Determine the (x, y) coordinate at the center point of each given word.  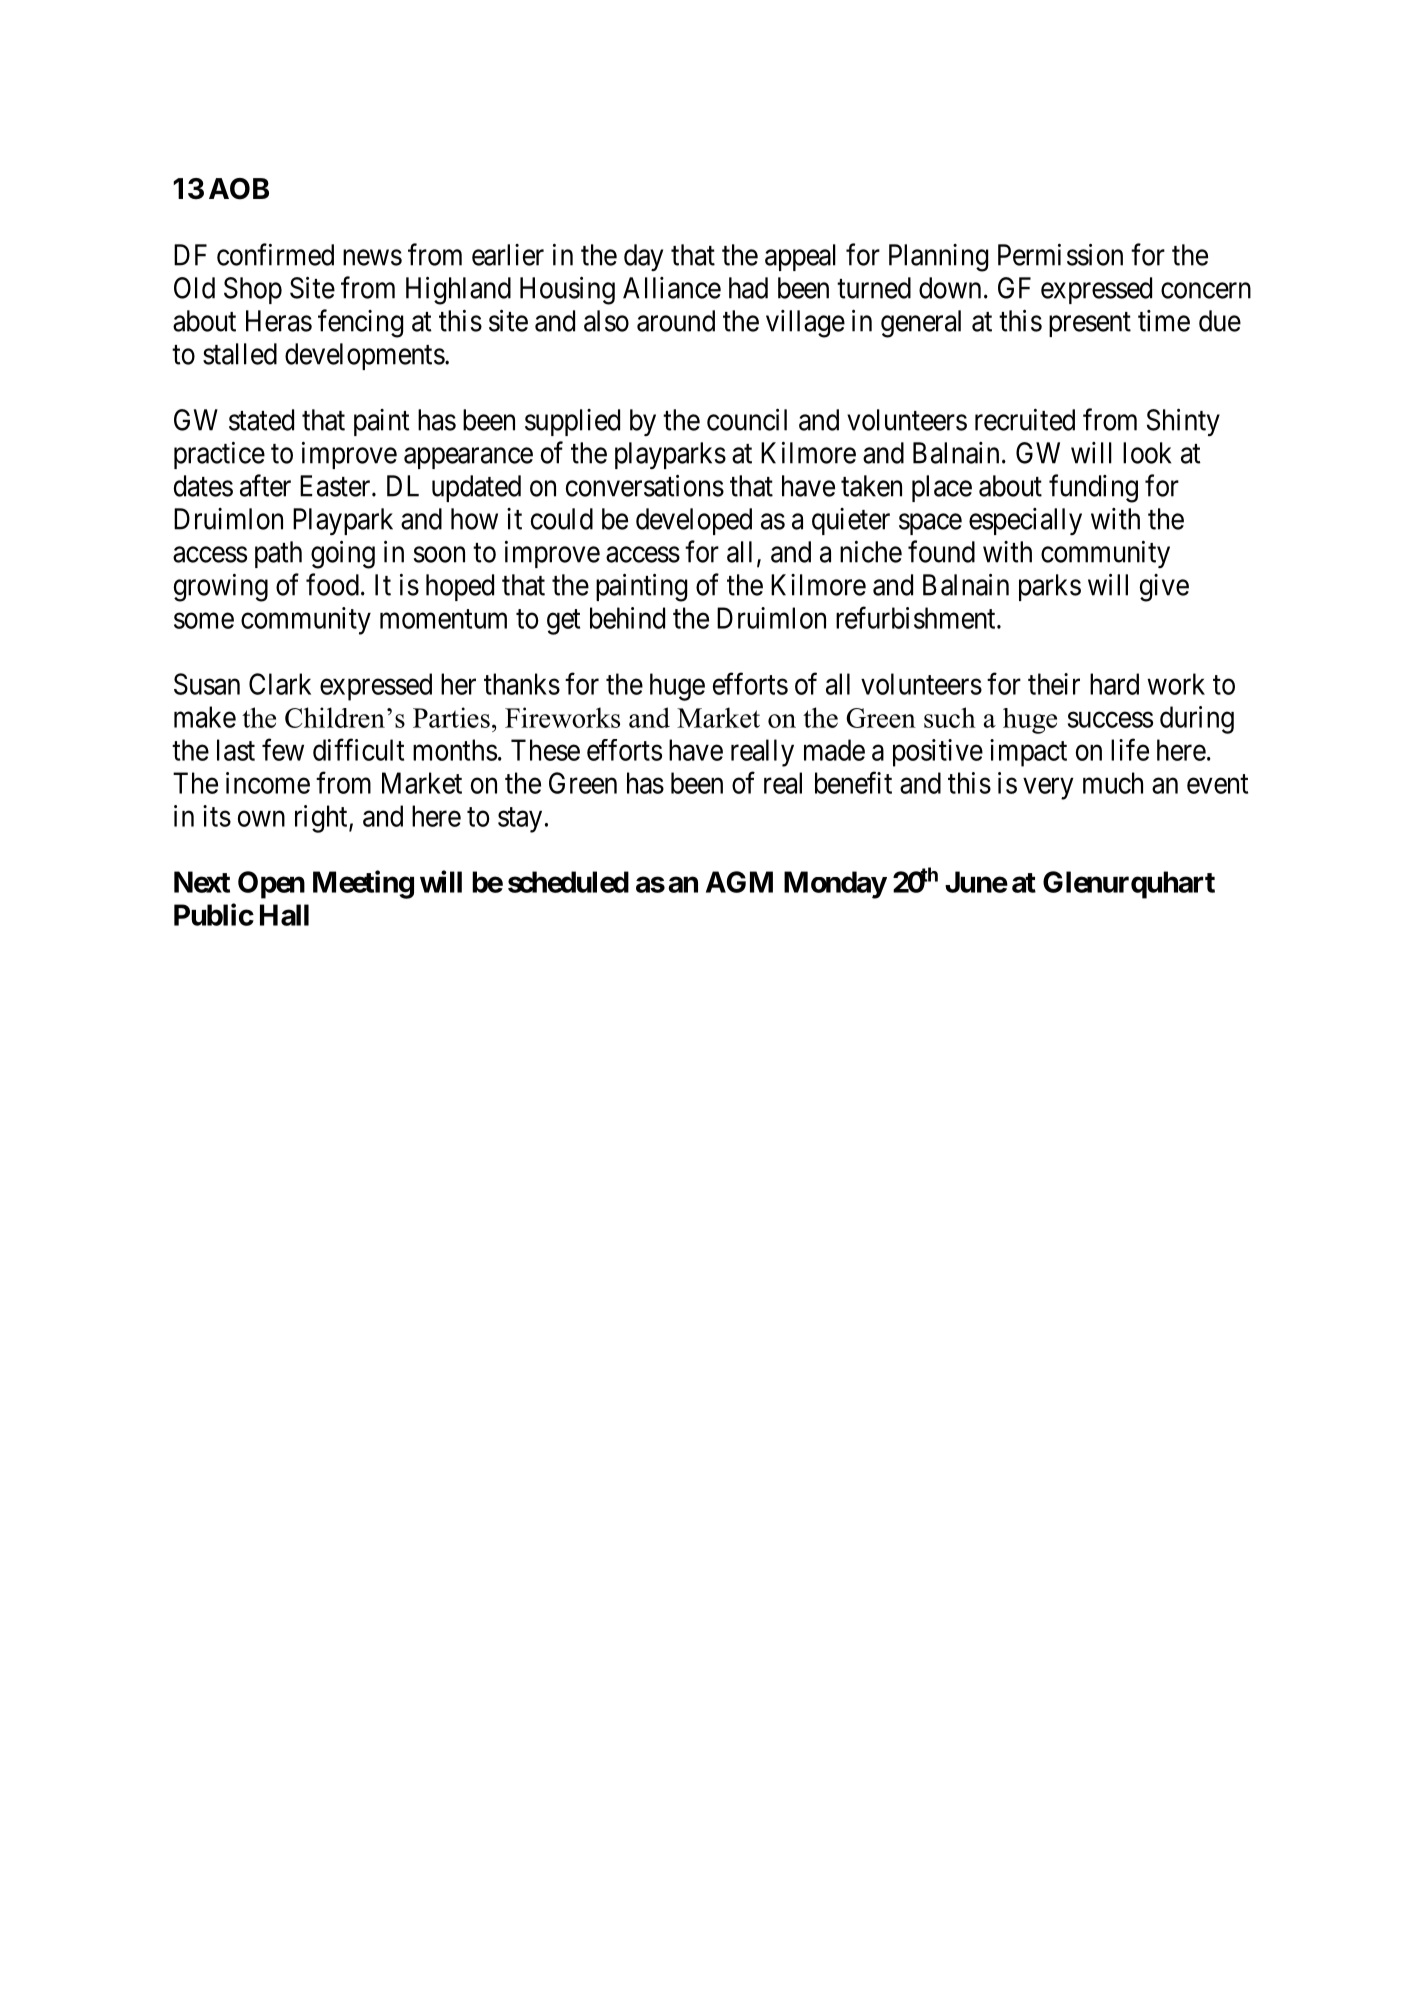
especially (1025, 521)
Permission (1060, 254)
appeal (800, 257)
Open (271, 885)
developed (694, 521)
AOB (239, 189)
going (343, 554)
